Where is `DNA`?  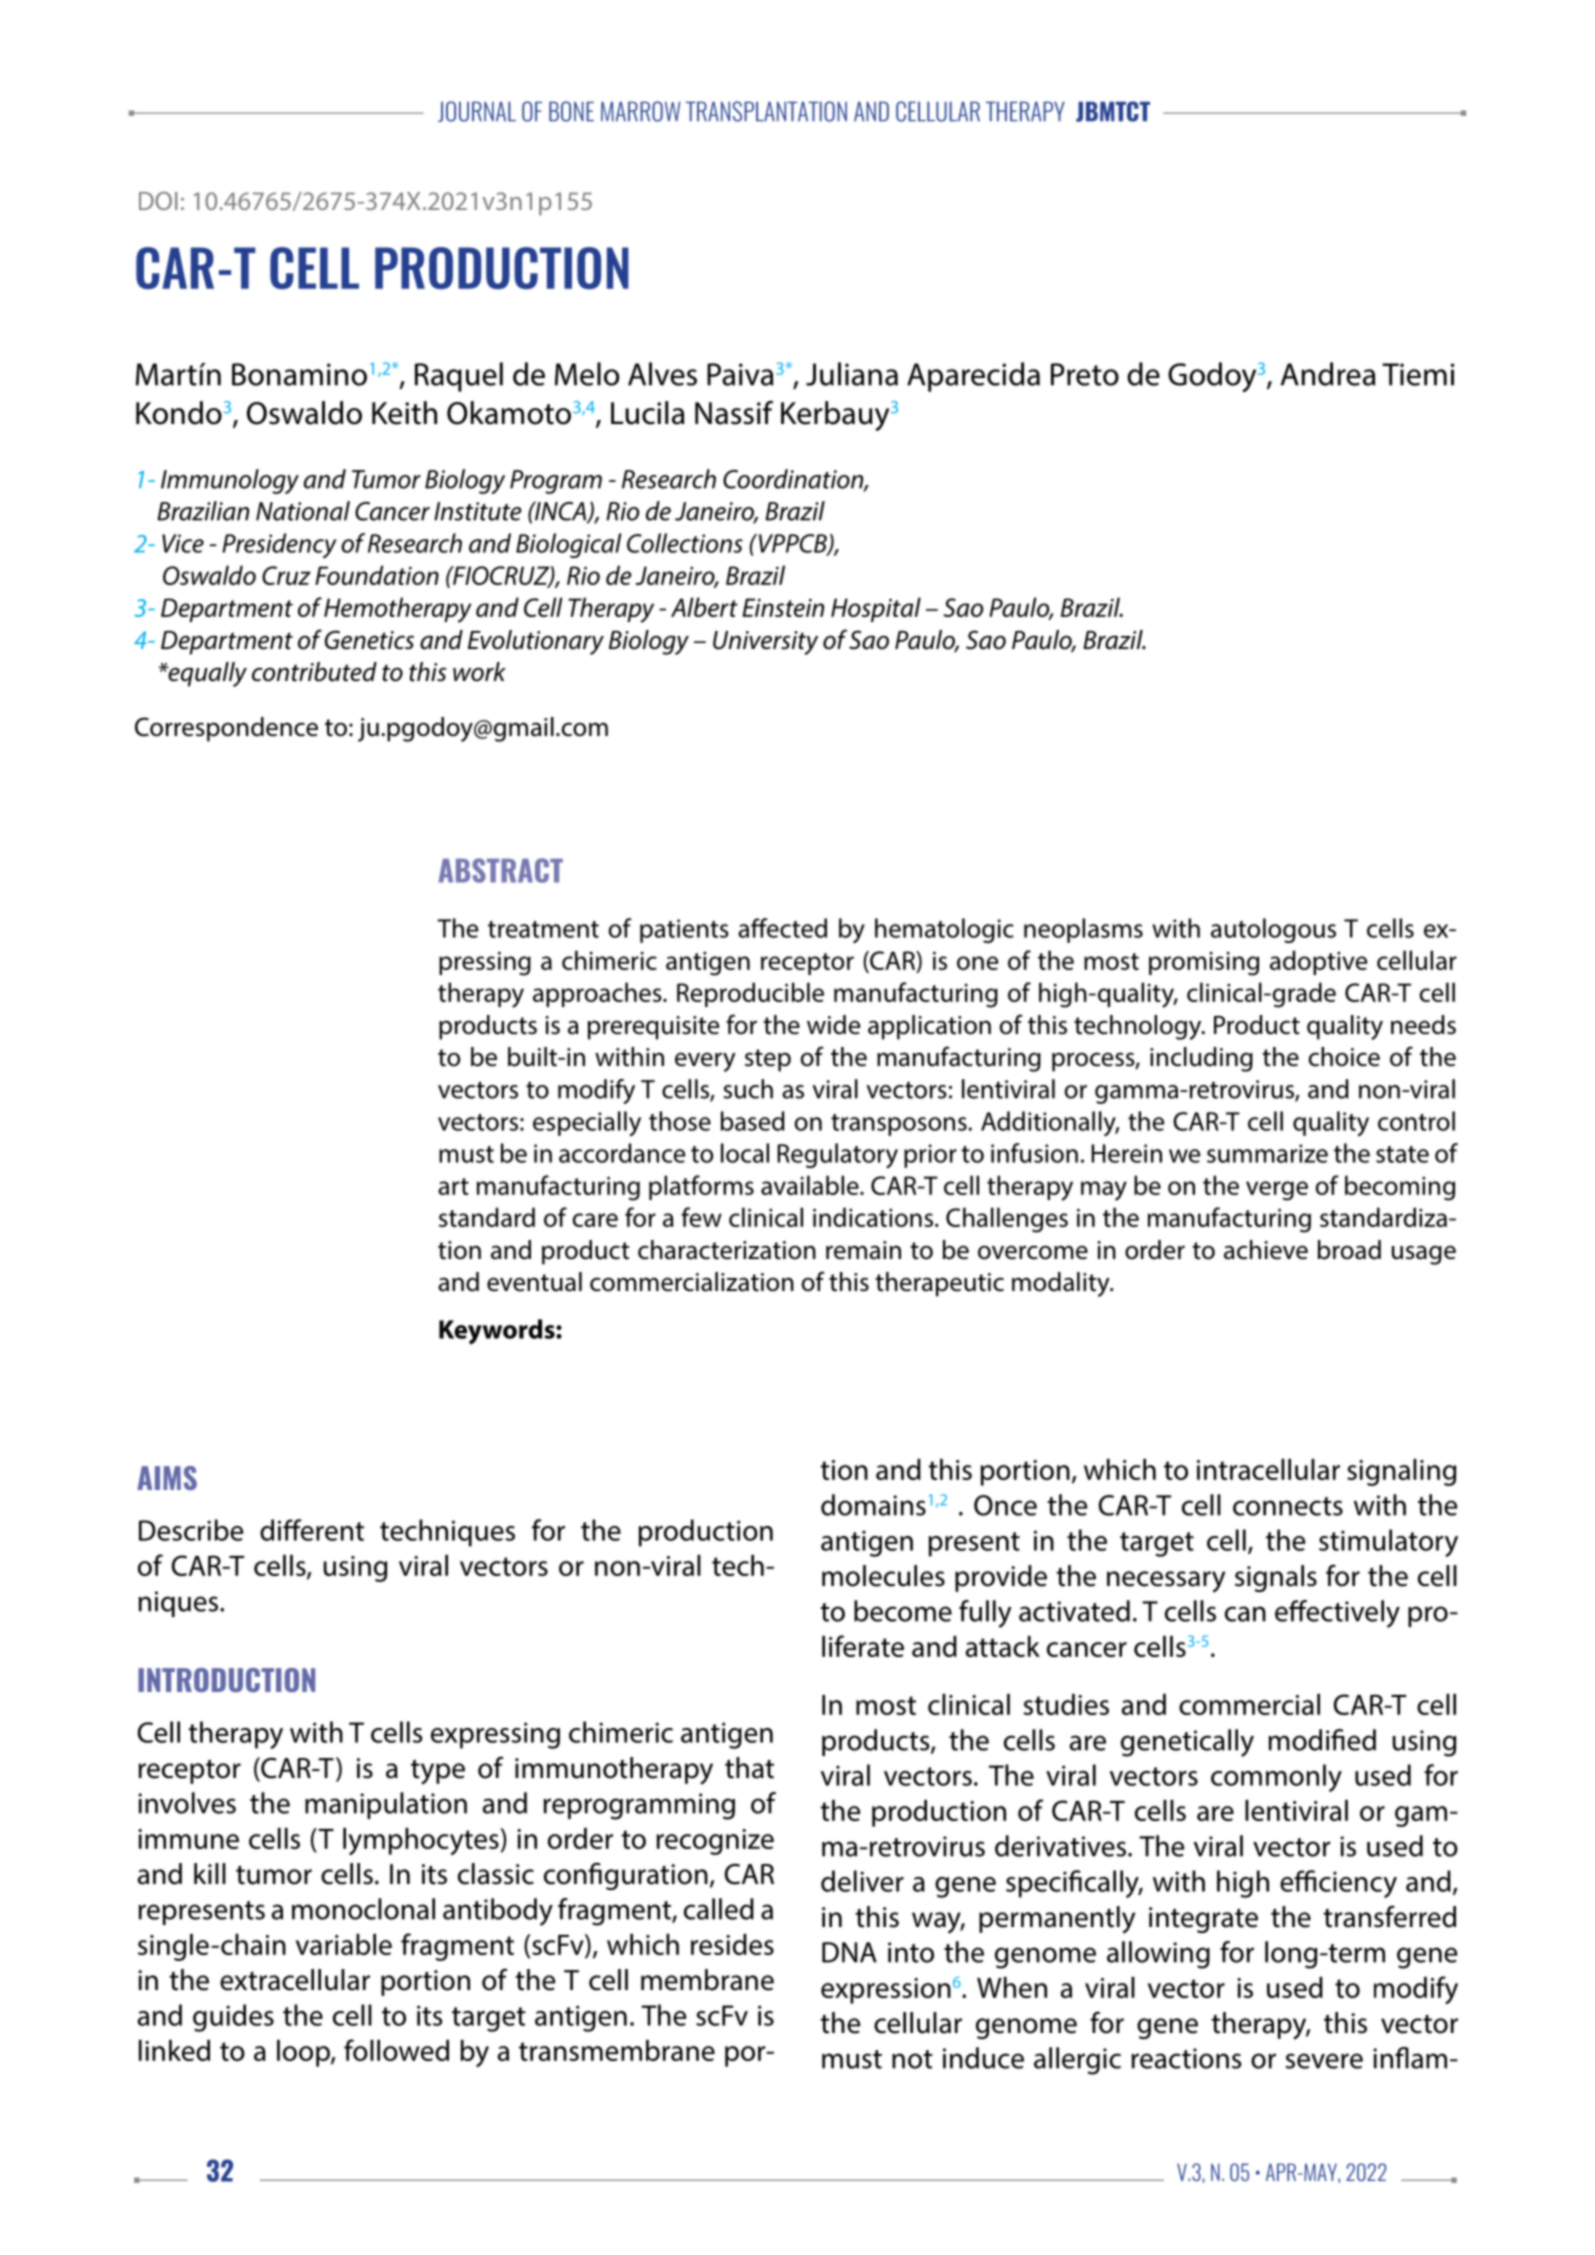 DNA is located at coordinates (849, 1952).
